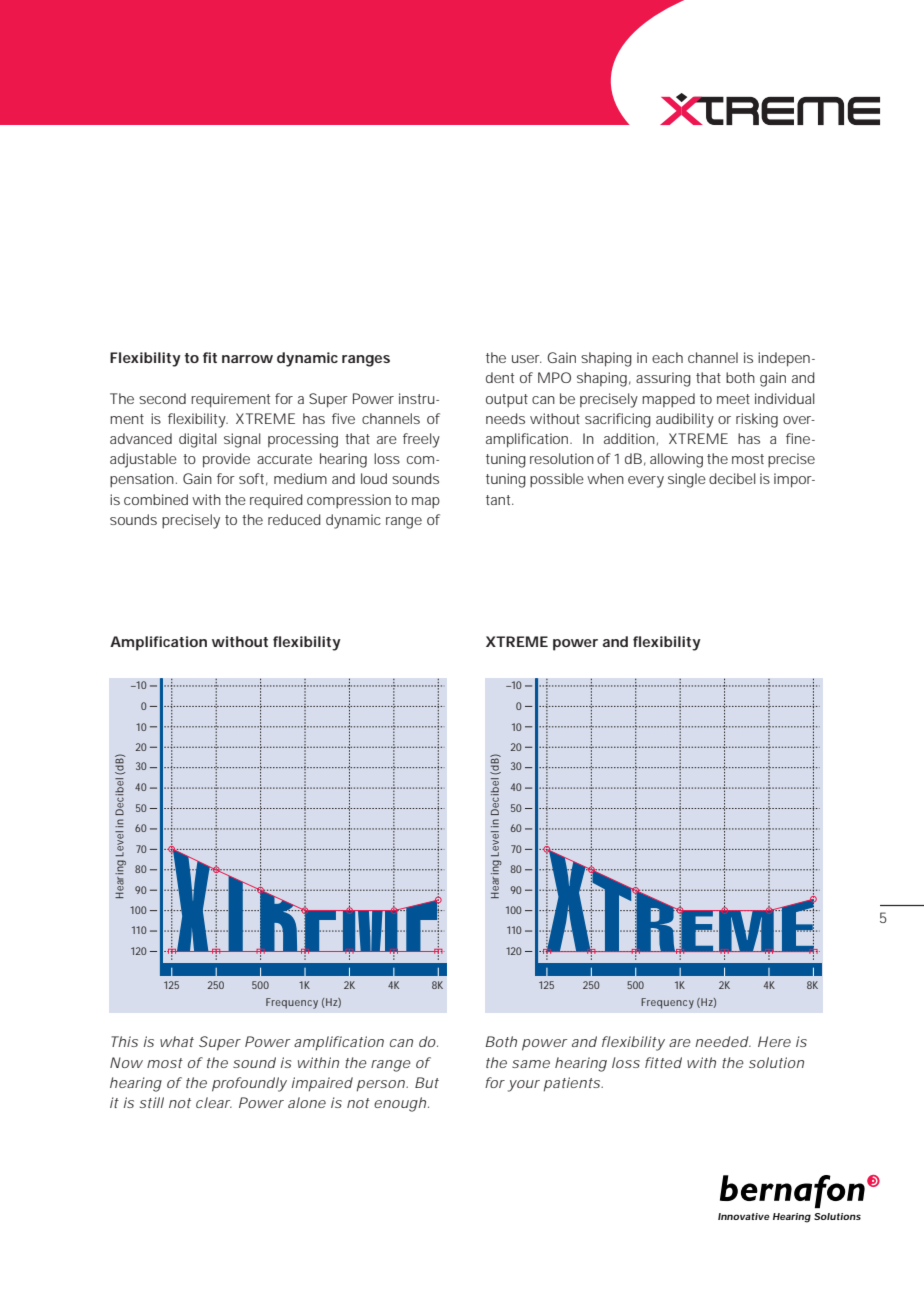 The height and width of the page is (1308, 924). I want to click on second, so click(162, 398).
